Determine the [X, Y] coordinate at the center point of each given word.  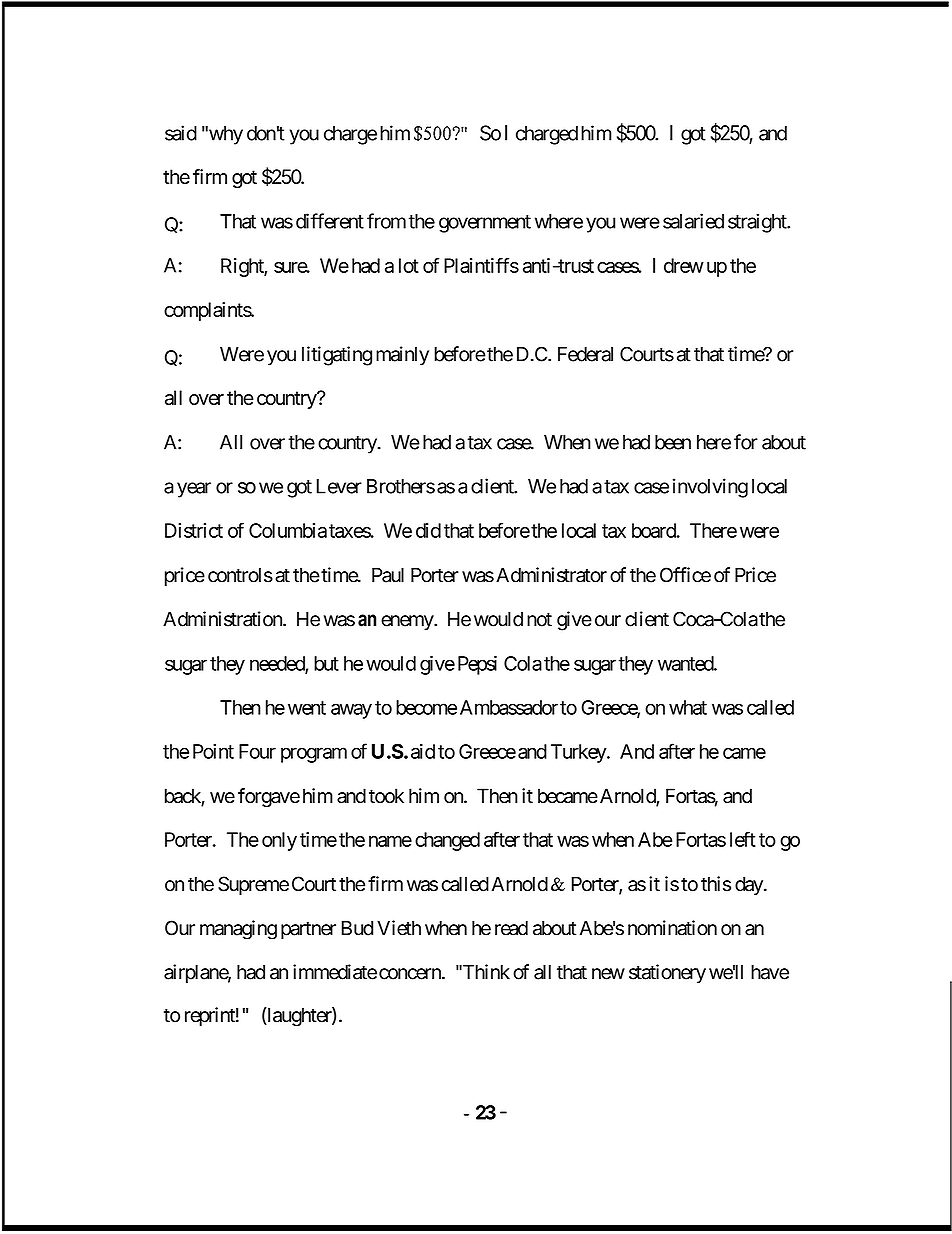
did [428, 530]
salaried [693, 221]
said [181, 133]
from [386, 221]
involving [710, 488]
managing [238, 930]
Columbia [288, 530]
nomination [672, 928]
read [511, 928]
